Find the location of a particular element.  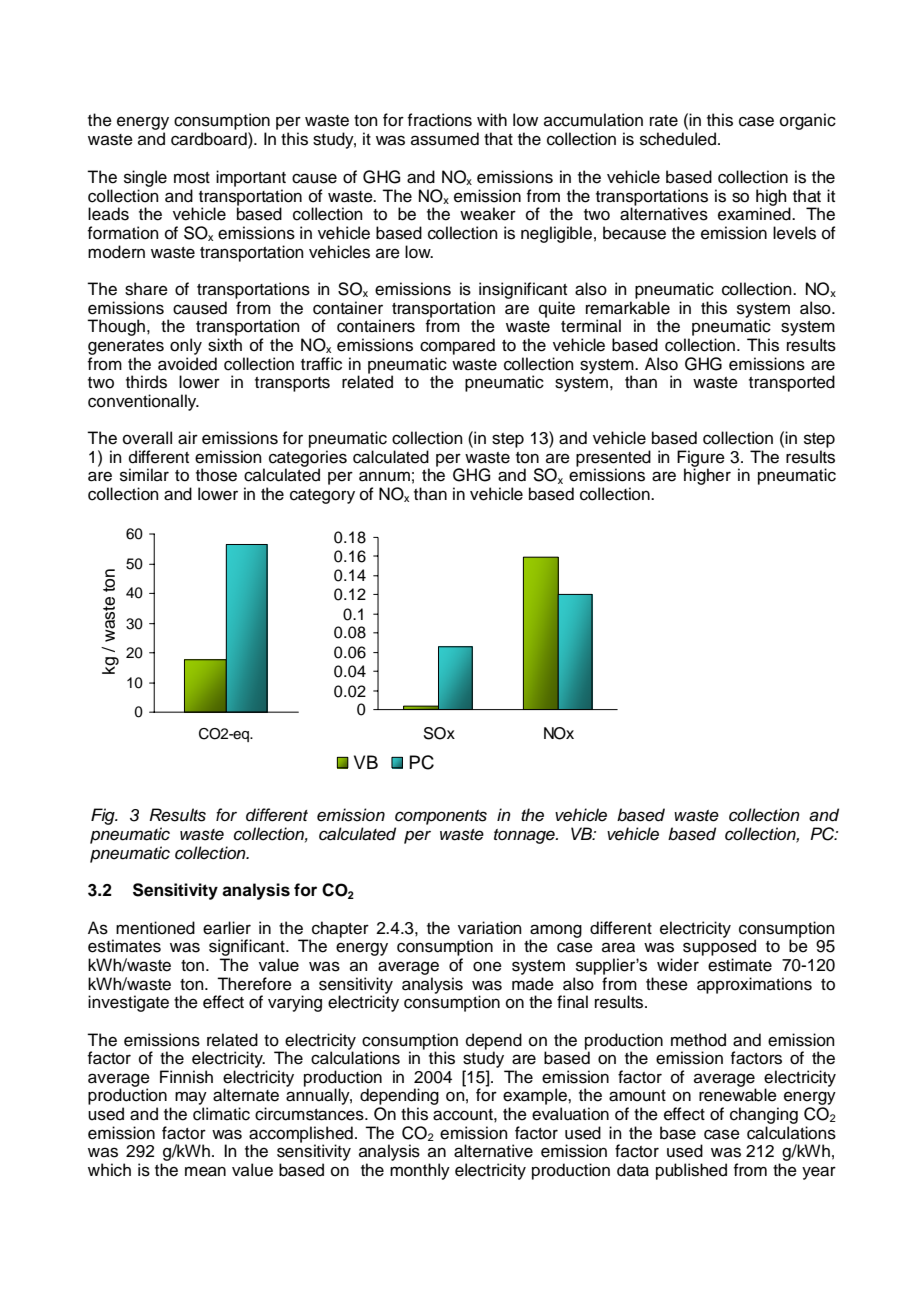

most is located at coordinates (192, 178).
